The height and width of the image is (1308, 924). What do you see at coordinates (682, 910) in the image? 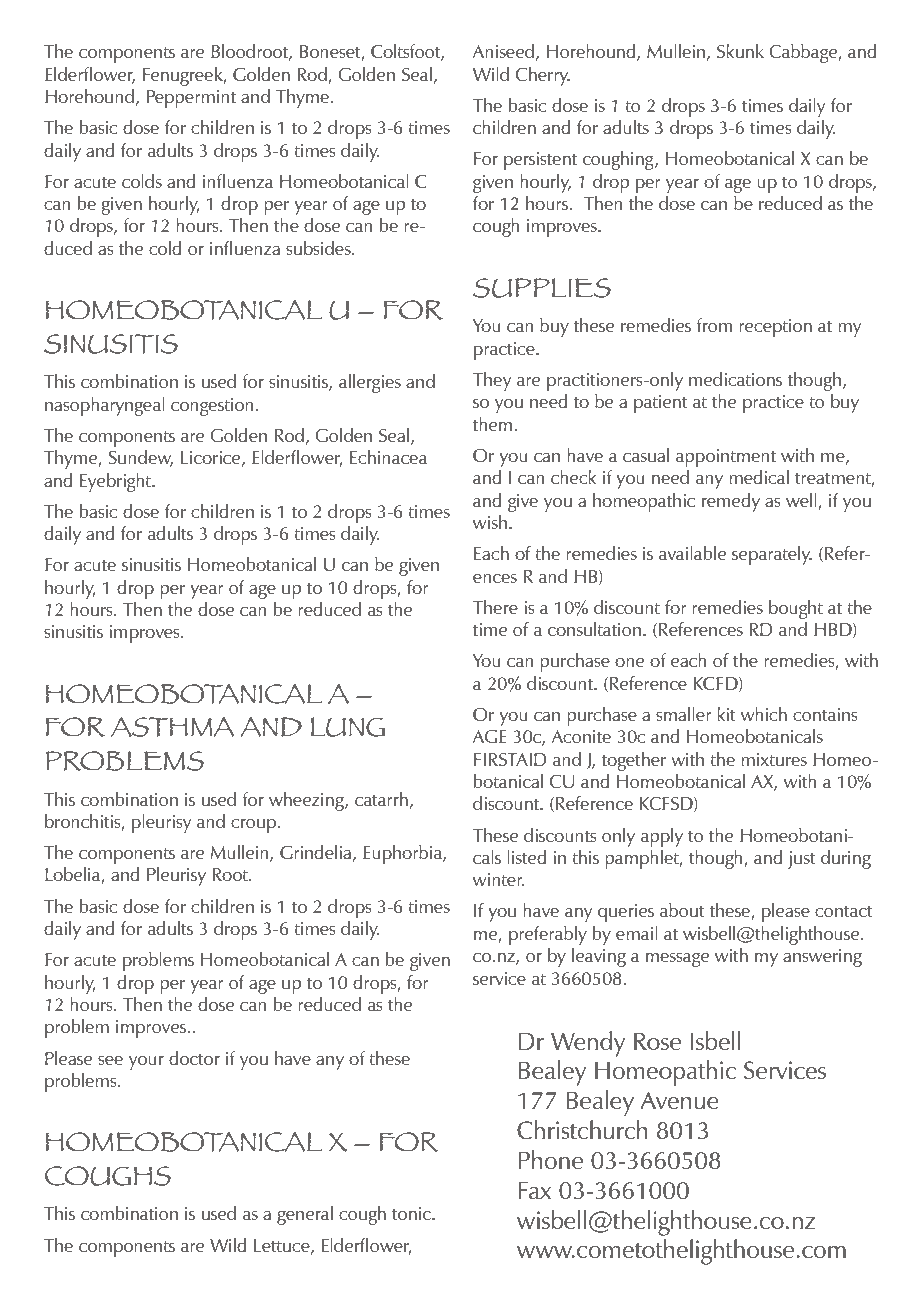
I see `about` at bounding box center [682, 910].
